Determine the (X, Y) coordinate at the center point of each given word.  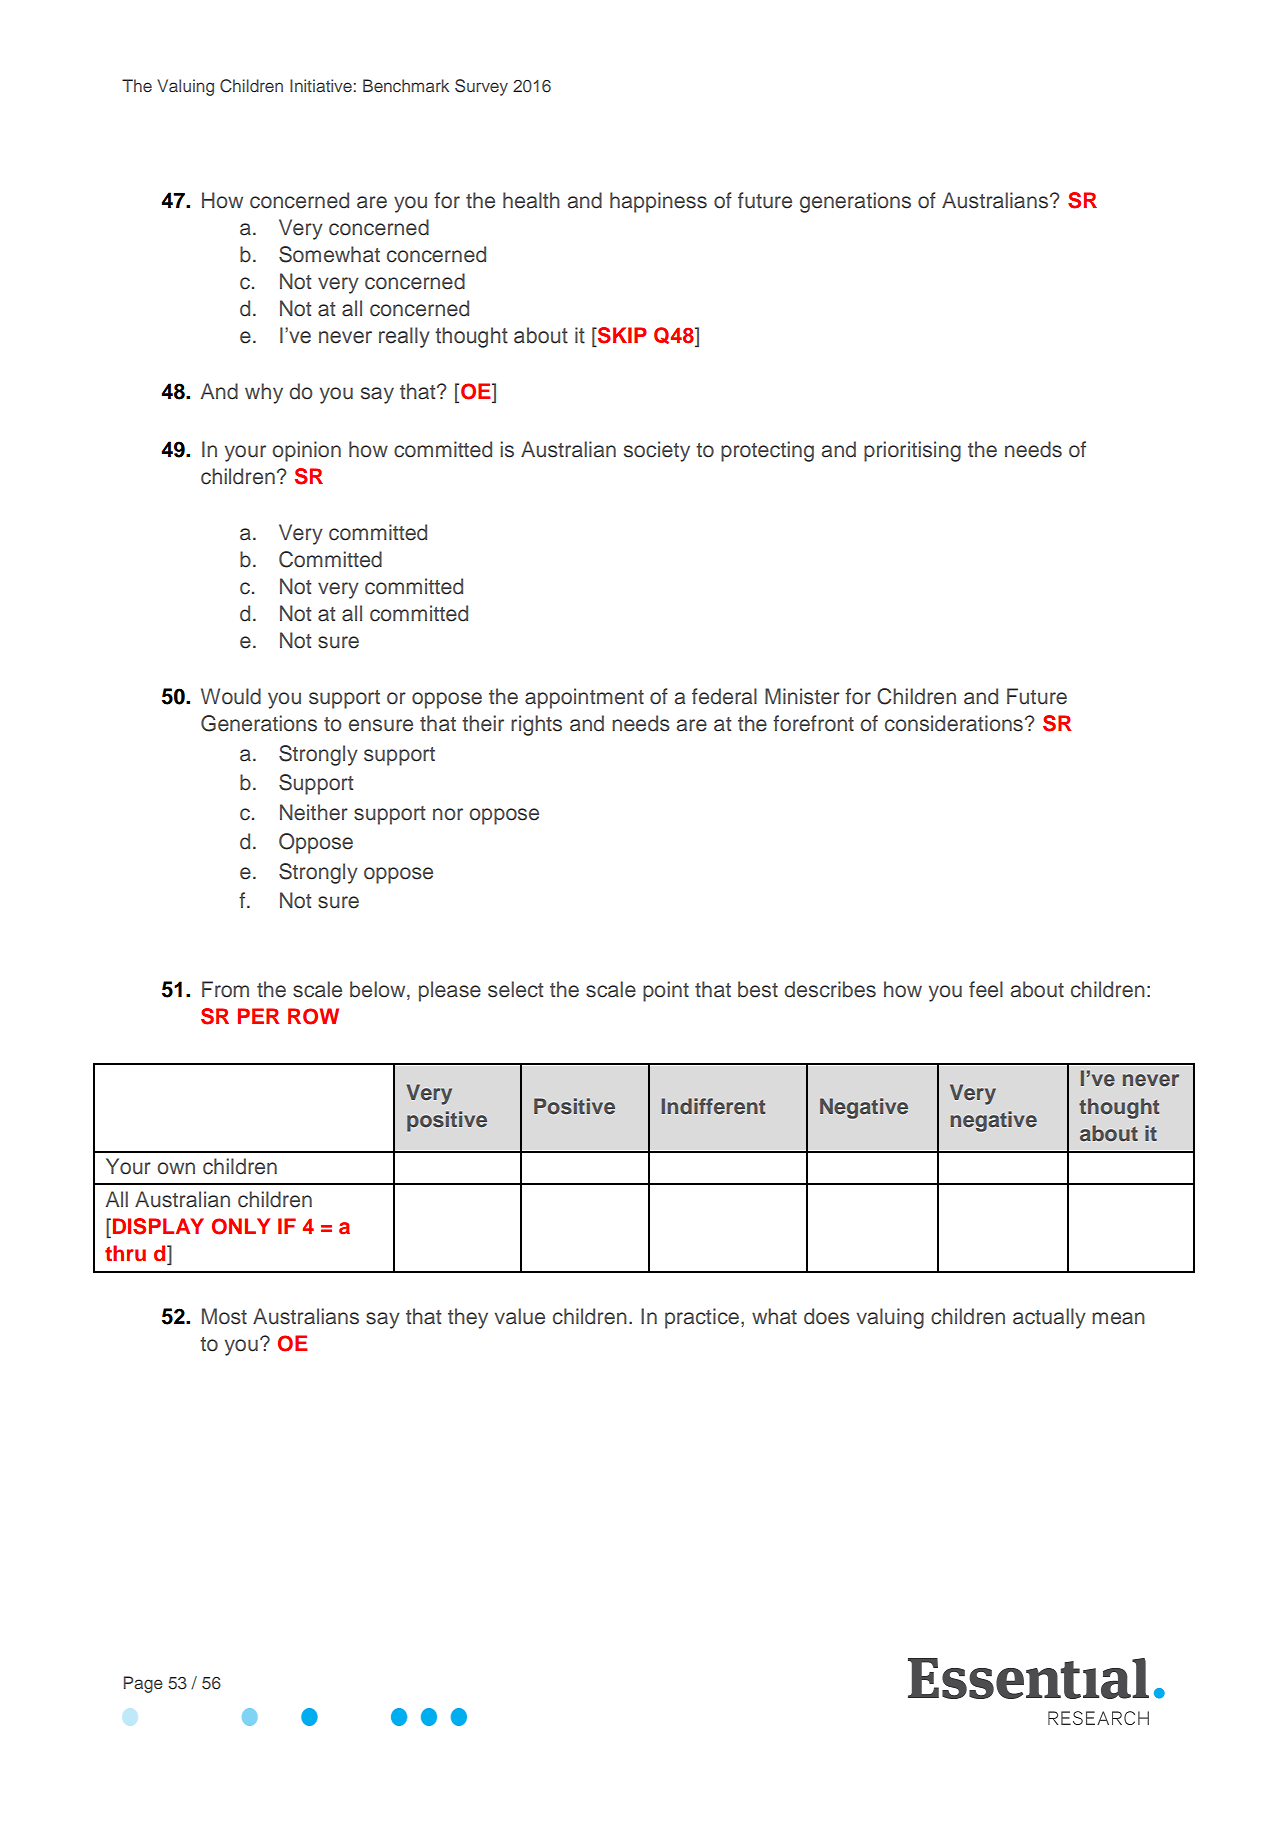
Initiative (321, 85)
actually (1049, 1318)
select (515, 989)
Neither (314, 812)
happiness (658, 202)
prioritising (912, 451)
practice (703, 1318)
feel (986, 989)
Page (143, 1684)
